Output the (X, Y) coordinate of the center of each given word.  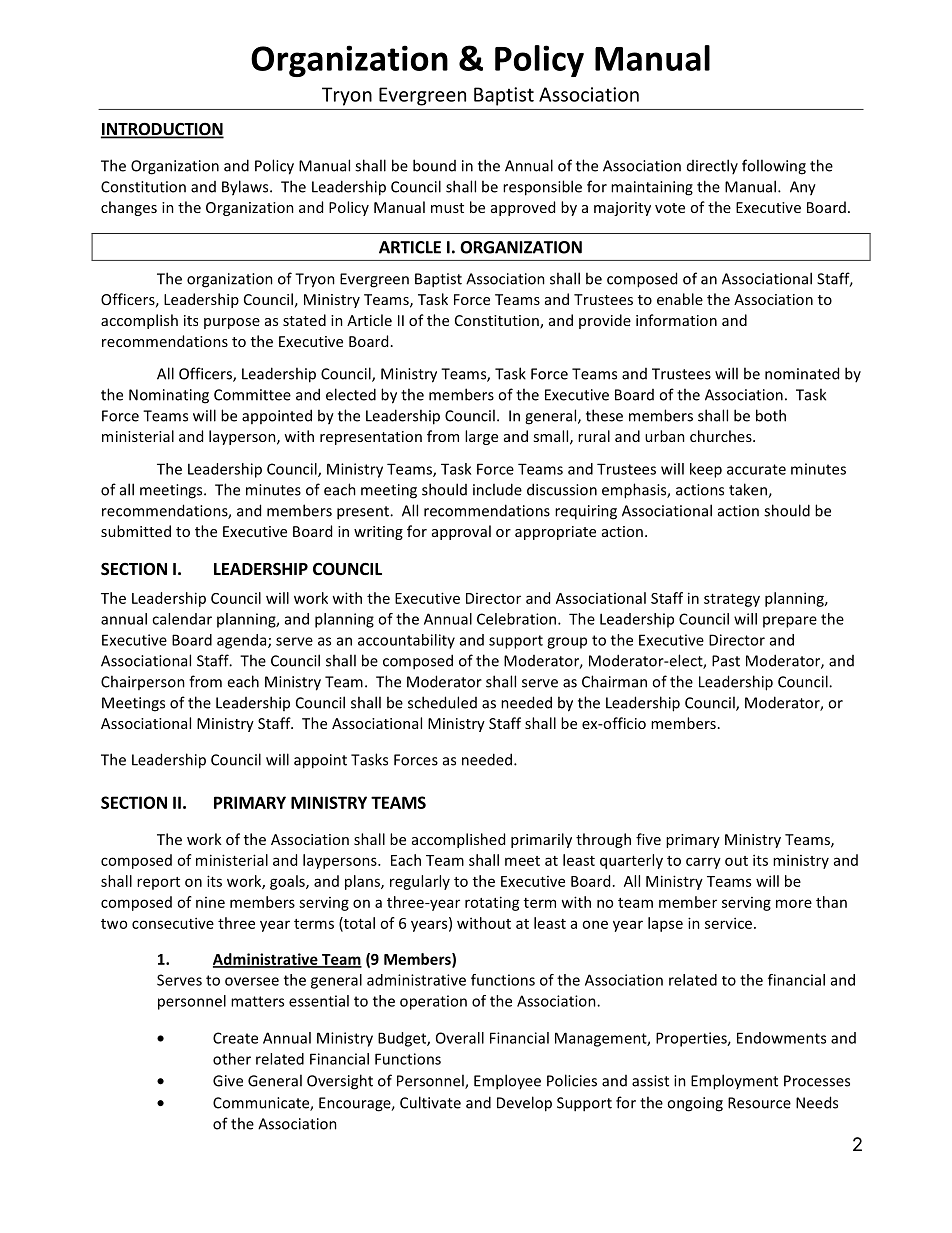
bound (434, 165)
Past (726, 661)
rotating (492, 903)
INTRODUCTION (162, 130)
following (774, 167)
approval (461, 532)
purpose (232, 323)
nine (210, 902)
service (728, 923)
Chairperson (143, 682)
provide (605, 321)
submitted (136, 531)
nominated (802, 373)
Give (228, 1081)
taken (749, 490)
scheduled (442, 702)
